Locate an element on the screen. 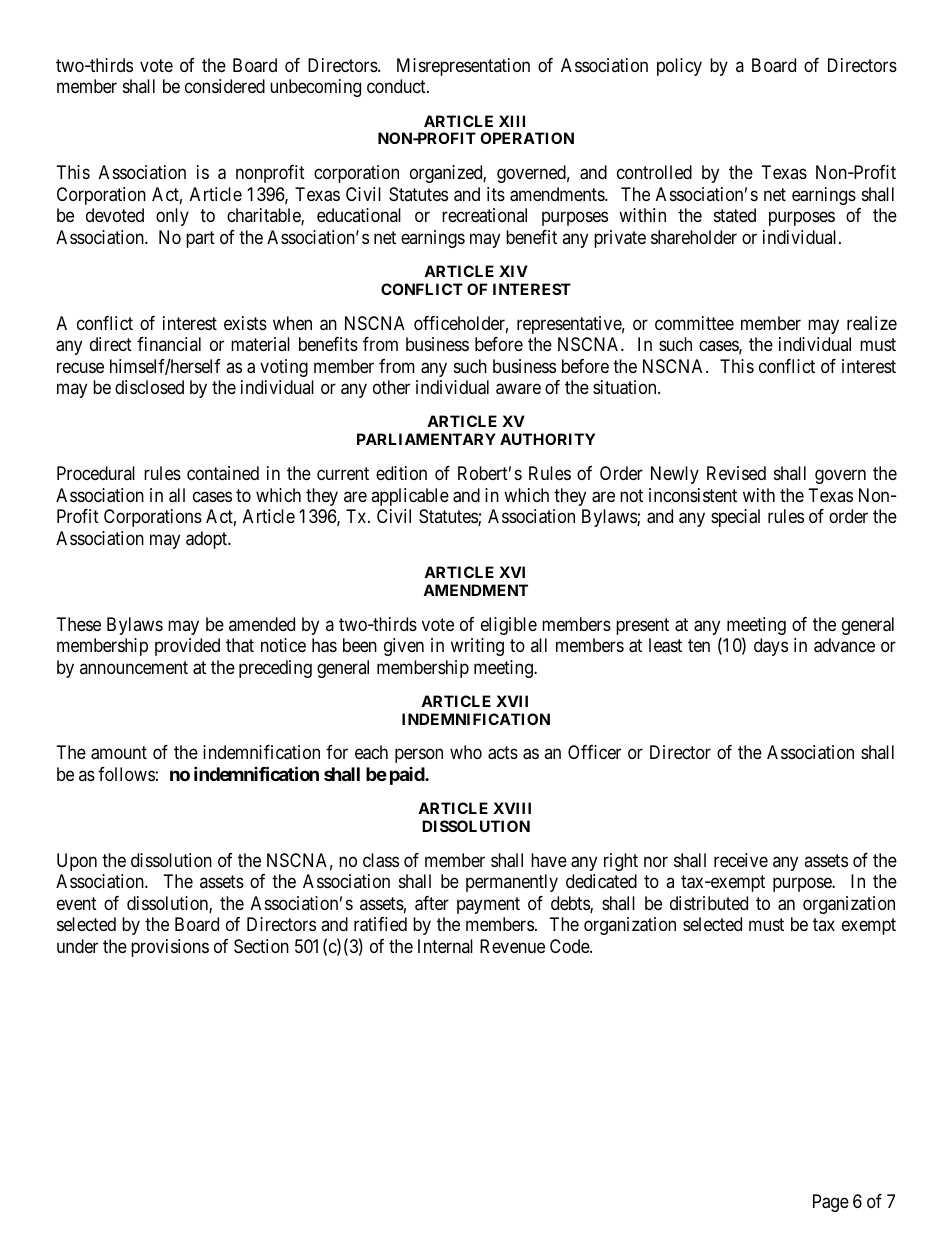 This screenshot has width=952, height=1233. applicable is located at coordinates (410, 497).
